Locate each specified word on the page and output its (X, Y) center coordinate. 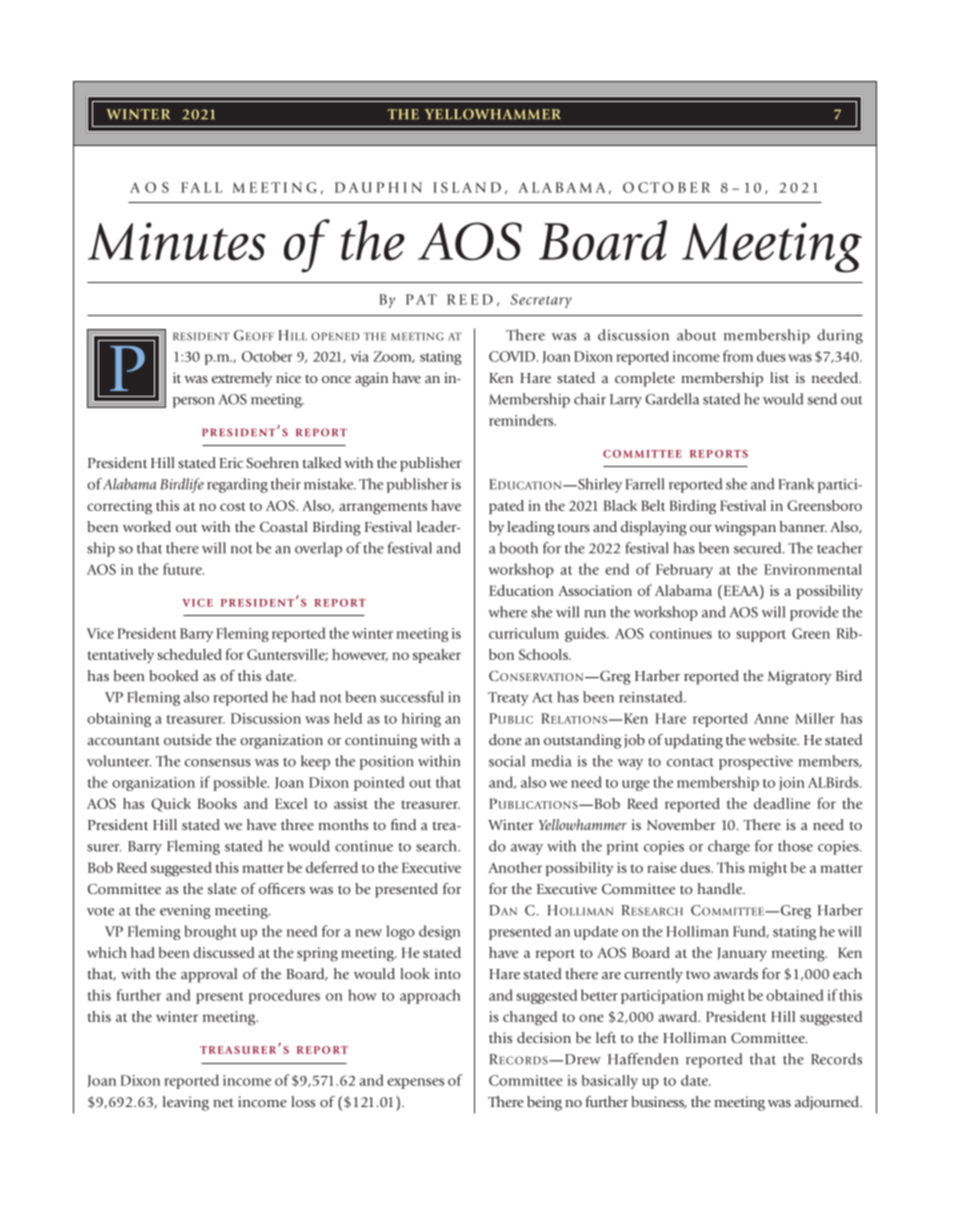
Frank (796, 484)
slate (222, 888)
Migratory (800, 677)
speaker (437, 656)
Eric (231, 462)
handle (721, 888)
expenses (415, 1083)
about (696, 335)
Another (515, 867)
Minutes (177, 241)
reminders (522, 420)
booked (173, 675)
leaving (186, 1103)
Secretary (541, 301)
